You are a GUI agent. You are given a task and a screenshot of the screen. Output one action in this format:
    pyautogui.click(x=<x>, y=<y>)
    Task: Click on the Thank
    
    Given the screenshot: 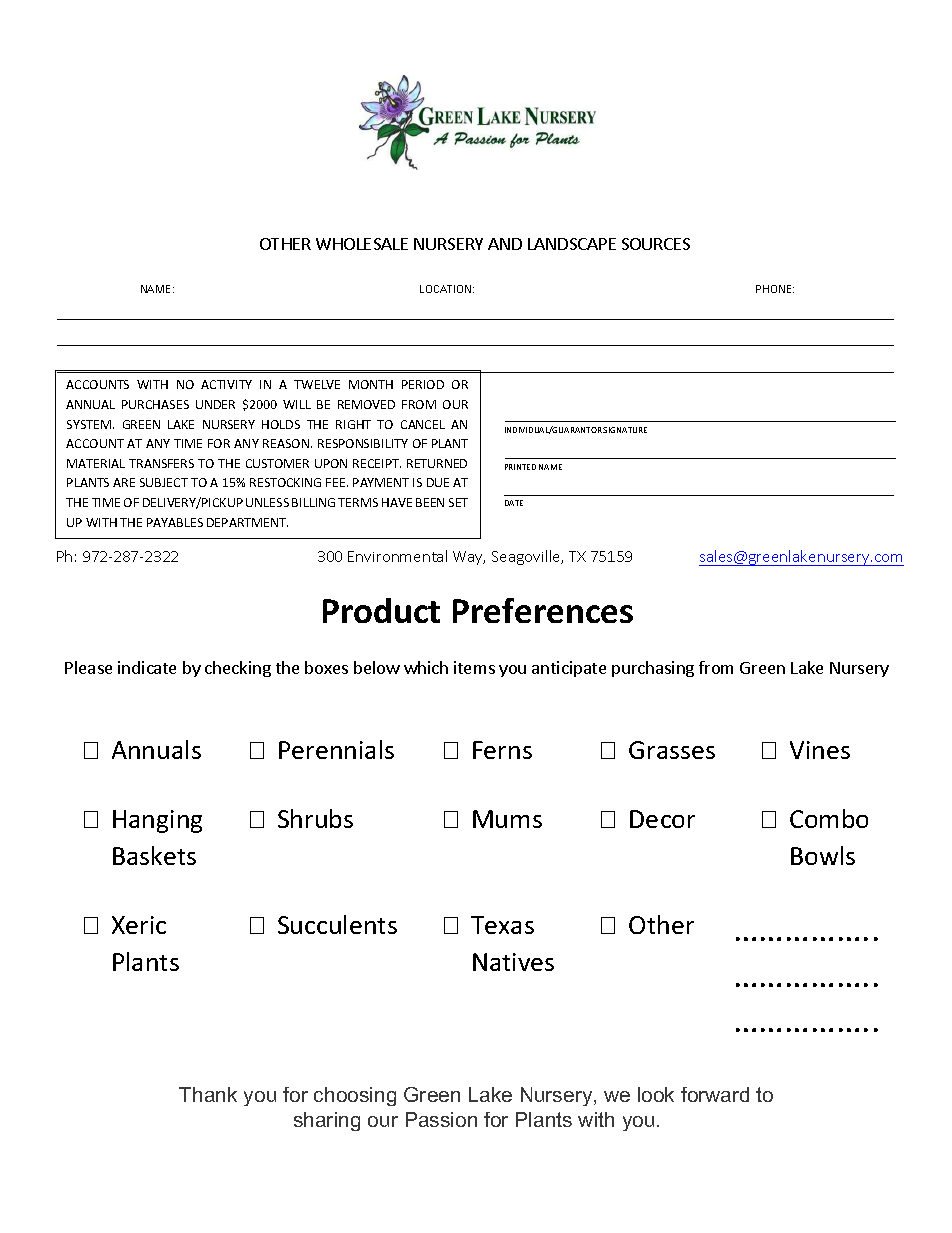 What is the action you would take?
    pyautogui.click(x=208, y=1094)
